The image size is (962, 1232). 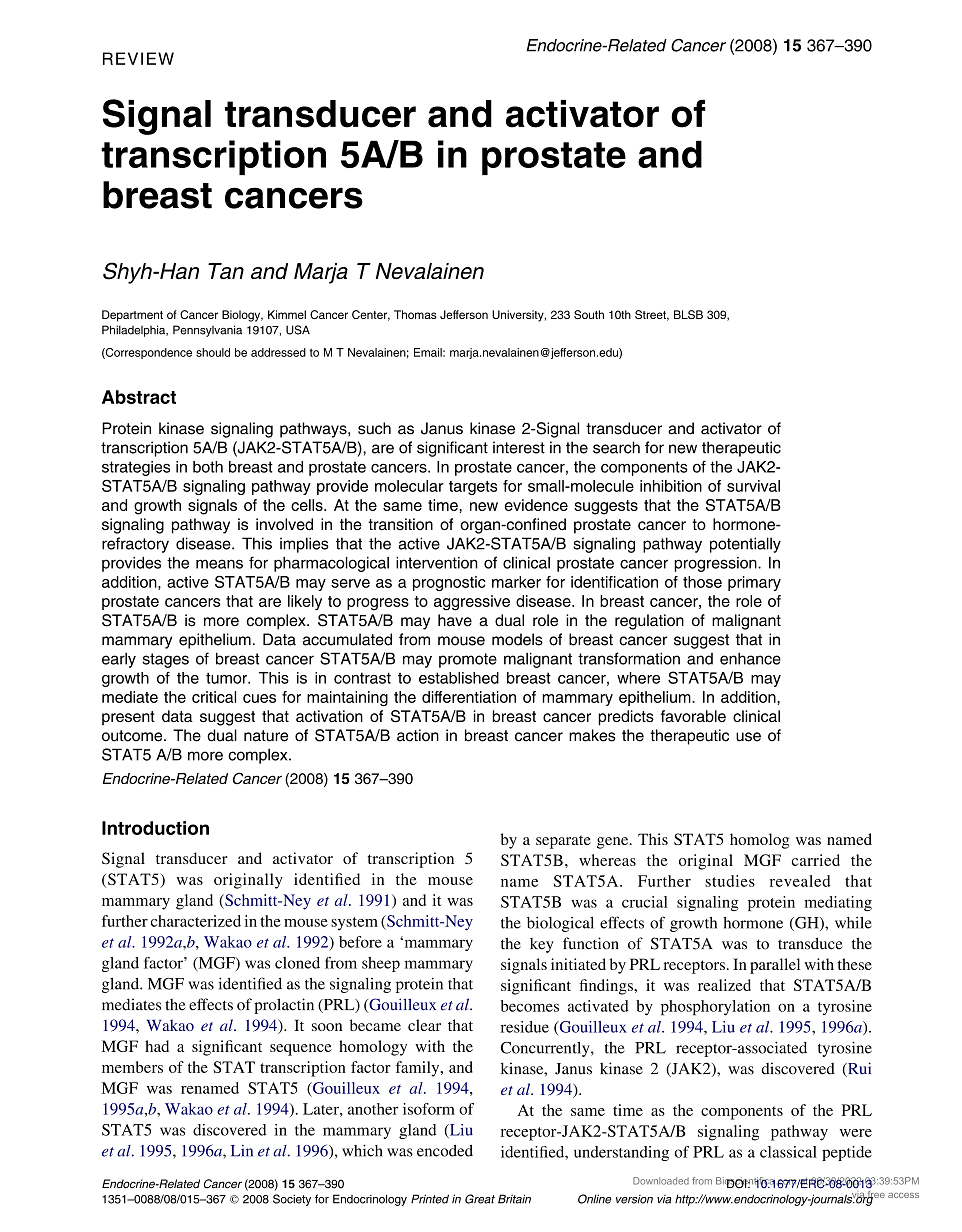 I want to click on interest, so click(x=519, y=447).
